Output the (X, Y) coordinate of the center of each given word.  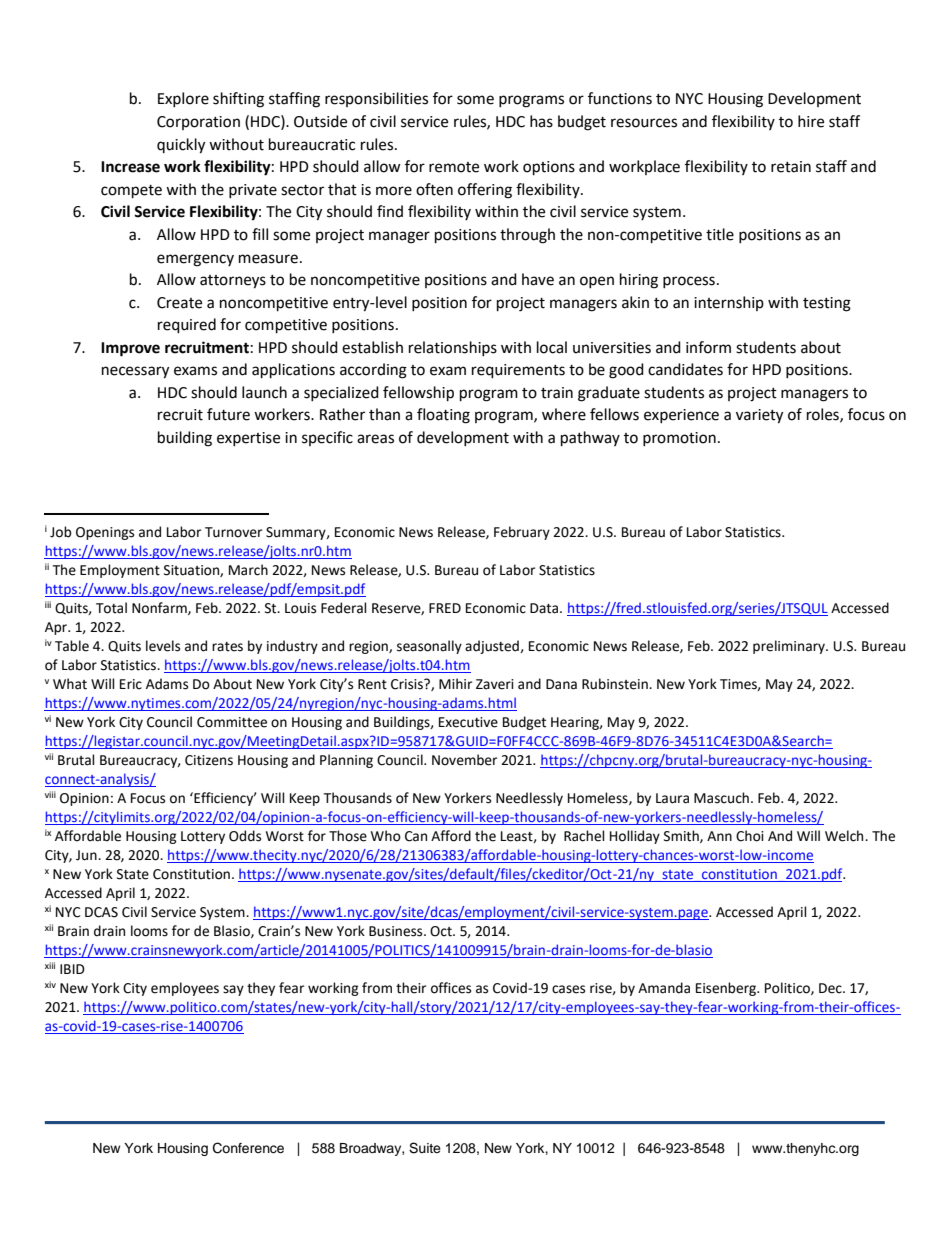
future (228, 414)
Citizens (209, 760)
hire (811, 121)
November (464, 760)
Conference (248, 1148)
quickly (181, 146)
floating (443, 416)
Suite (425, 1148)
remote (454, 167)
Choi (750, 836)
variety (759, 416)
